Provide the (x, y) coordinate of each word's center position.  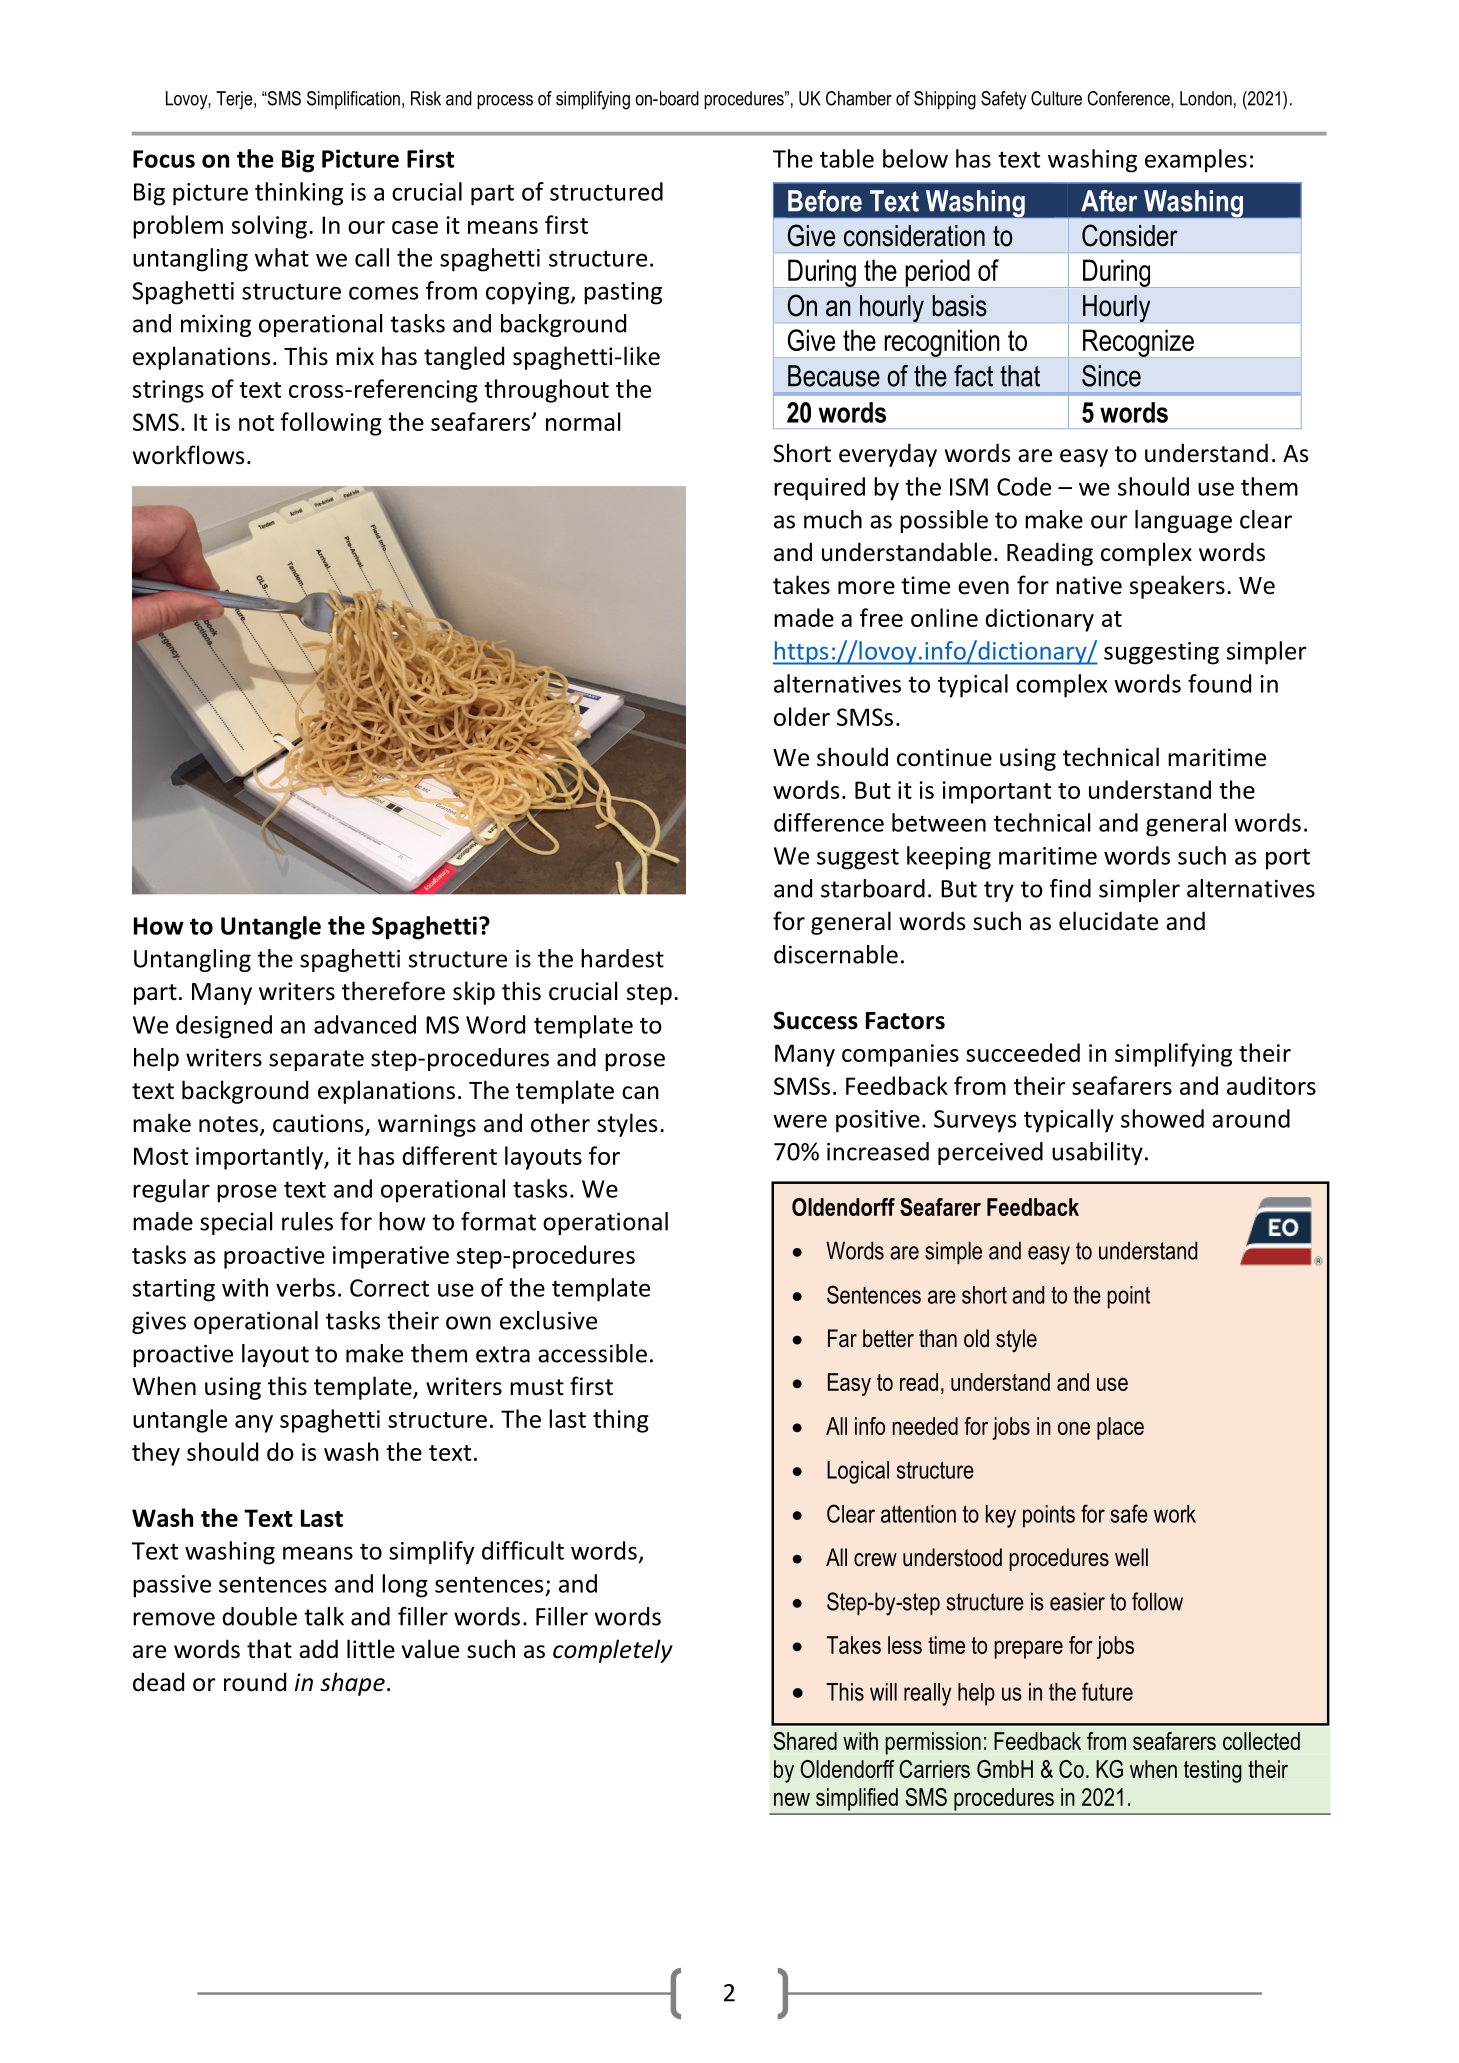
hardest (622, 958)
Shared (805, 1741)
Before (825, 201)
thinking (299, 194)
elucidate (1108, 921)
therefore (393, 991)
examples (1196, 161)
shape (352, 1684)
